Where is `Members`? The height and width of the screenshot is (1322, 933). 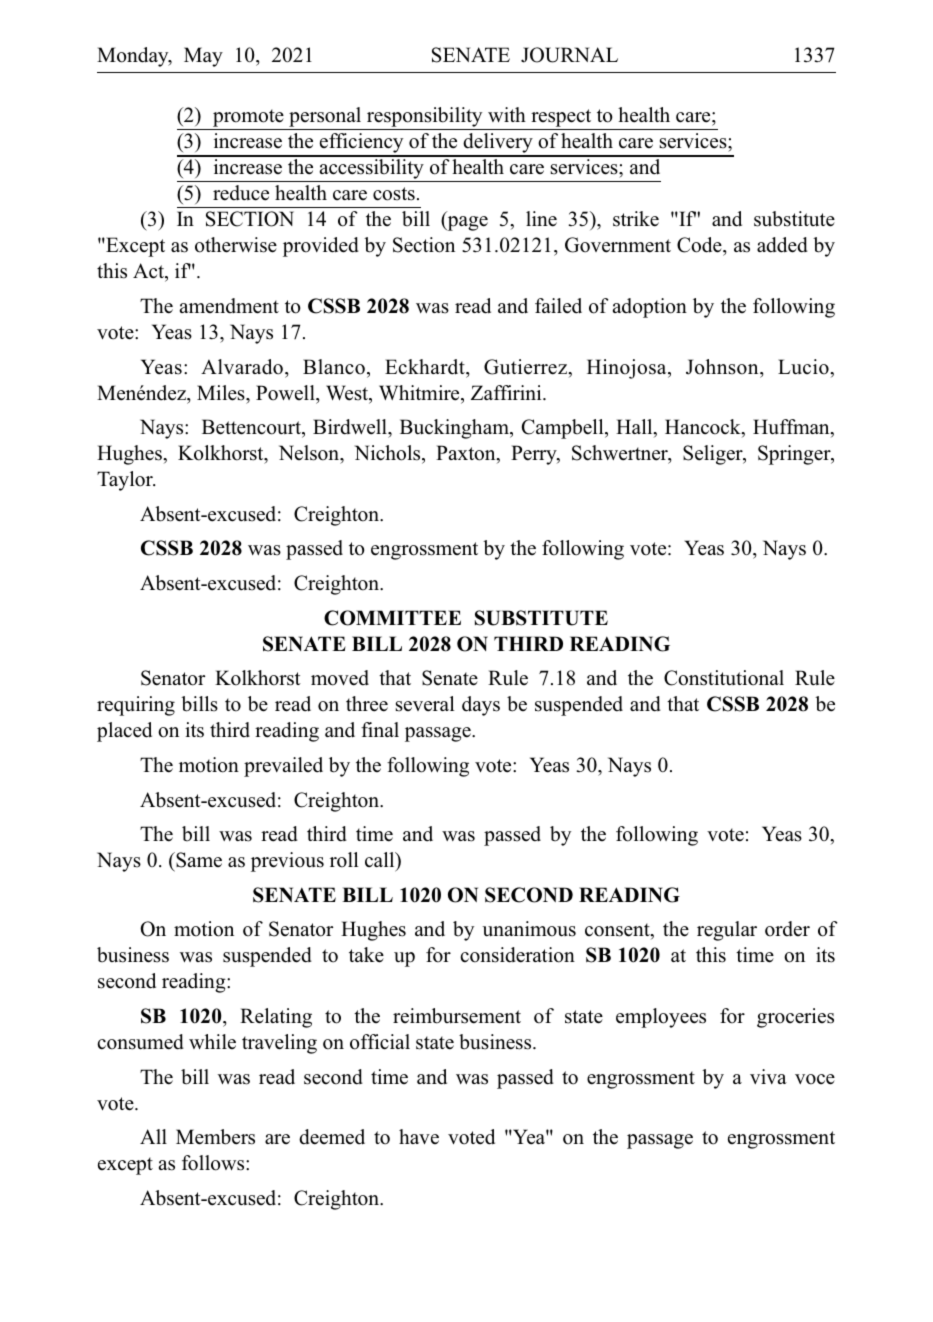
Members is located at coordinates (215, 1137).
